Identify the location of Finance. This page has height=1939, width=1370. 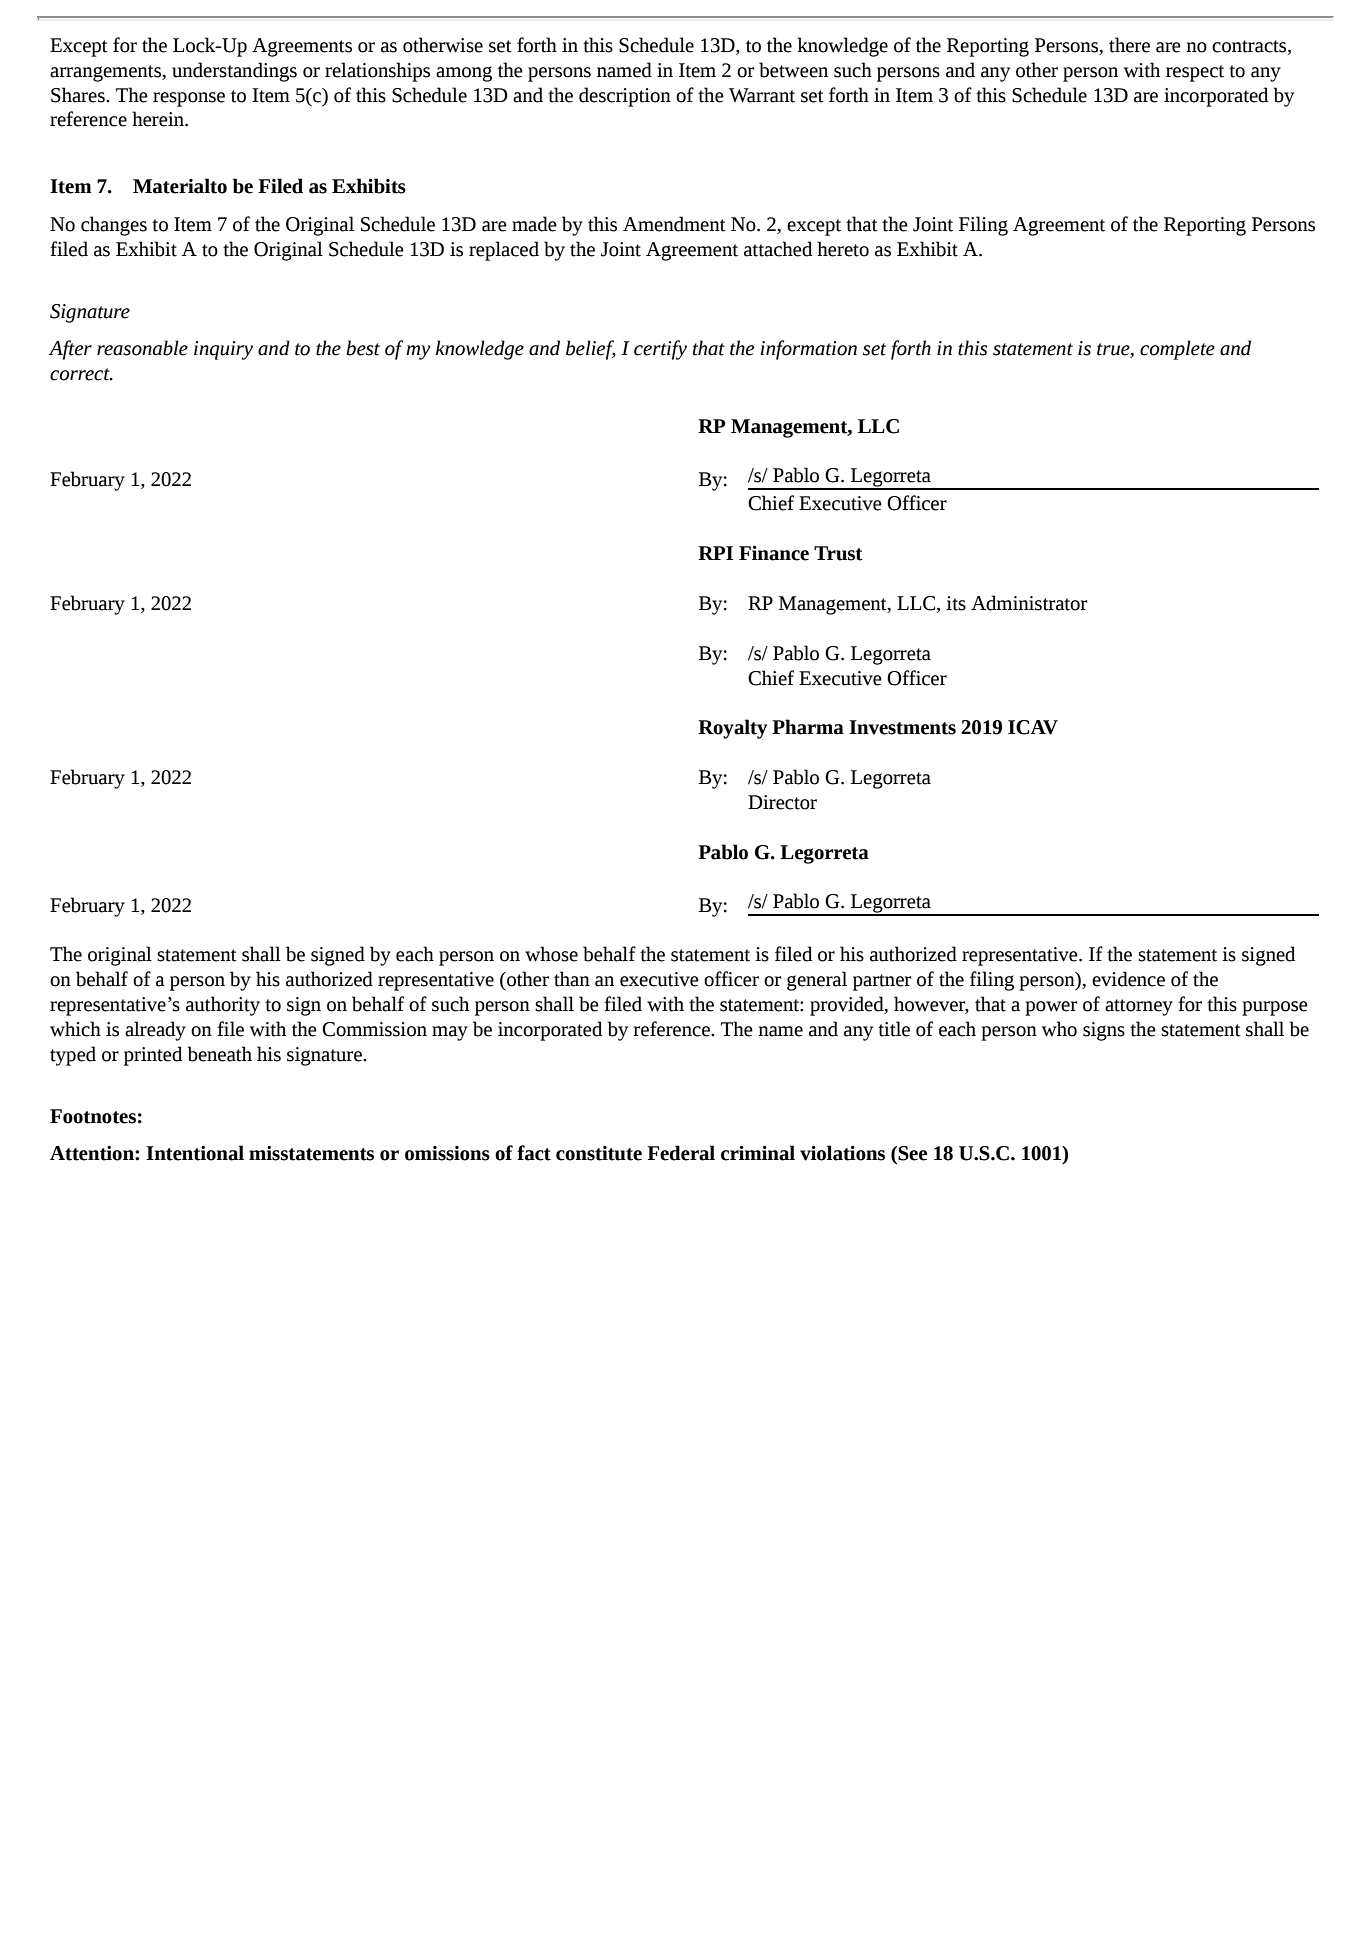
(774, 553).
